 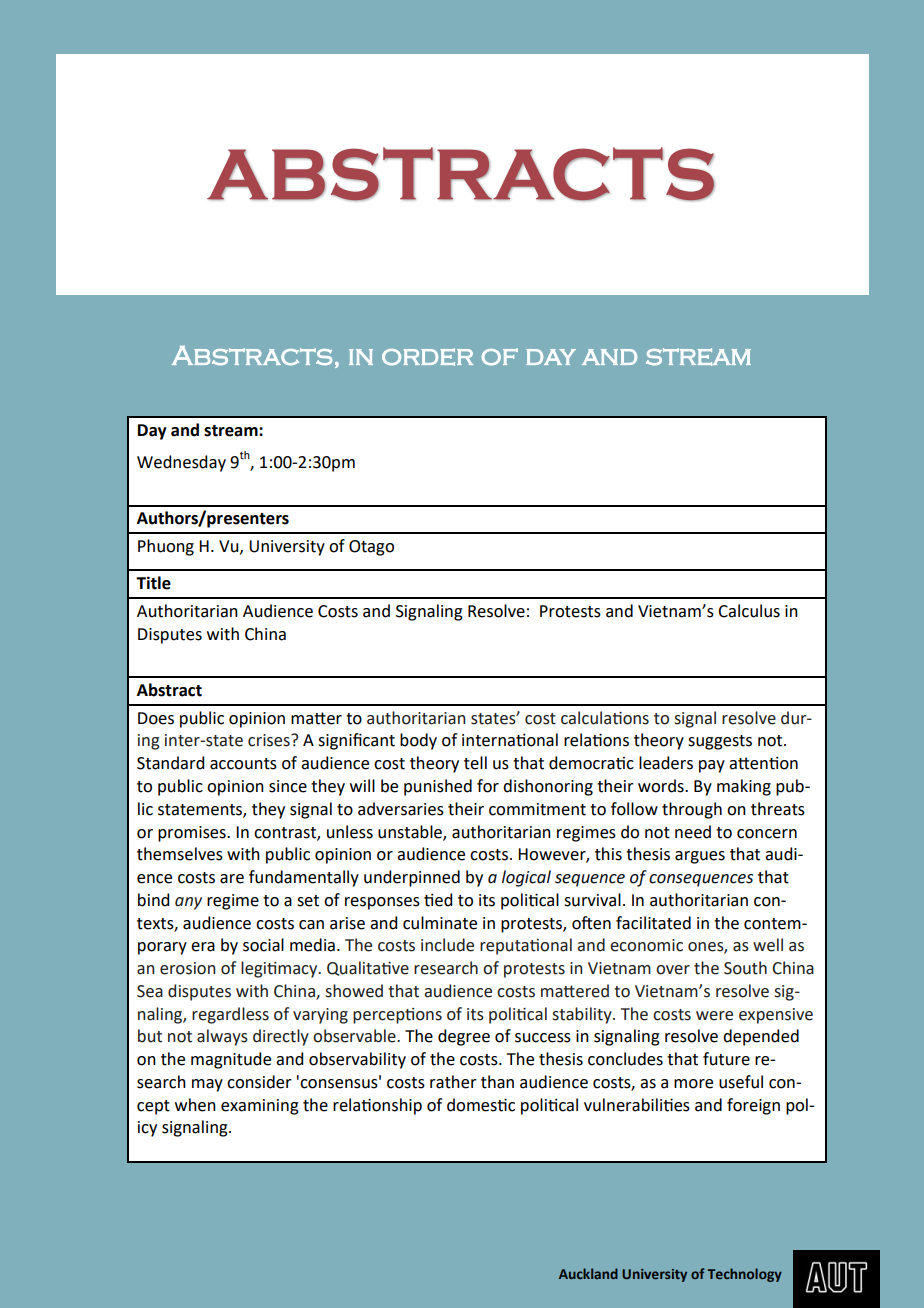 I want to click on order, so click(x=427, y=357).
